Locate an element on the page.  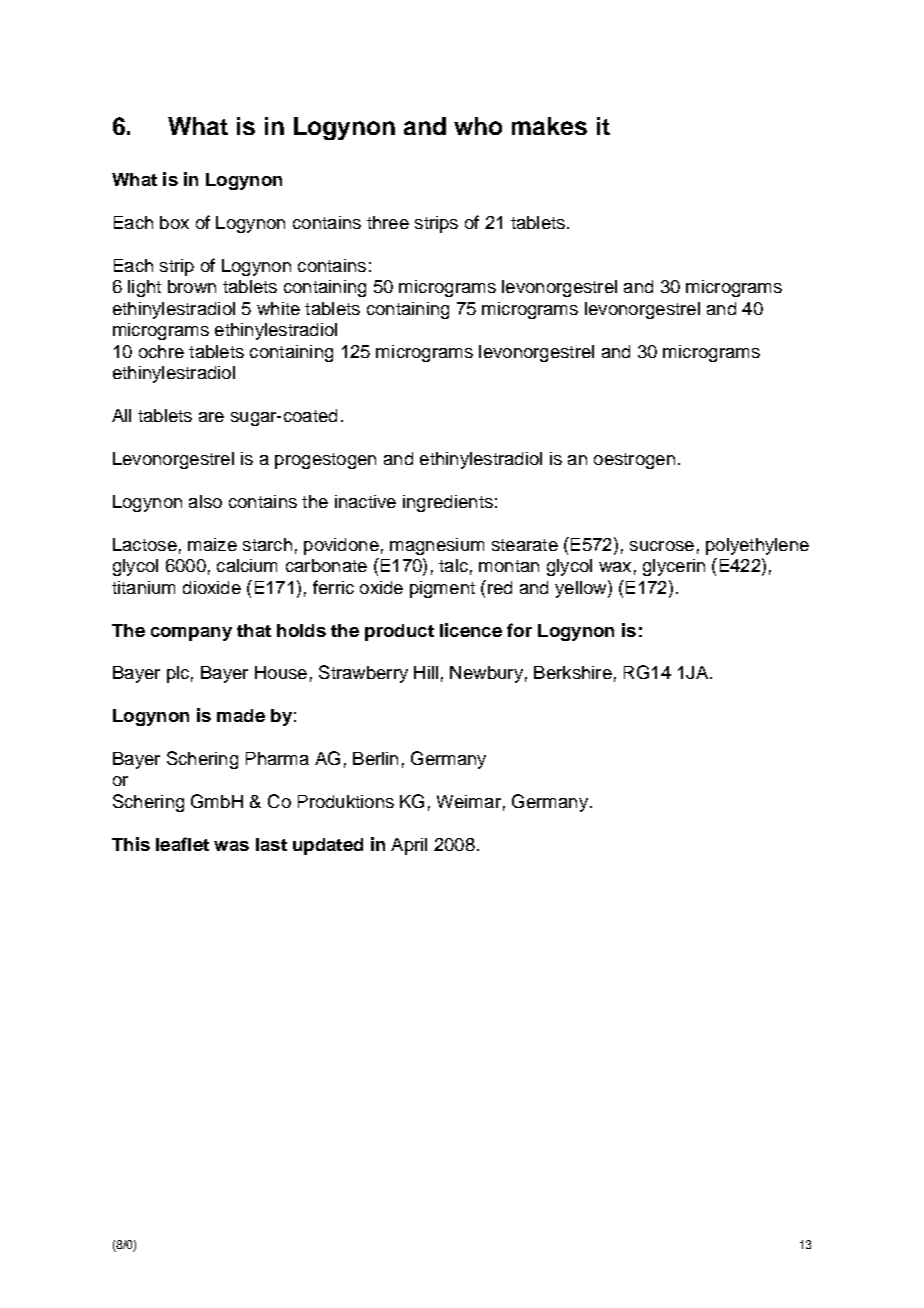
was is located at coordinates (231, 846).
